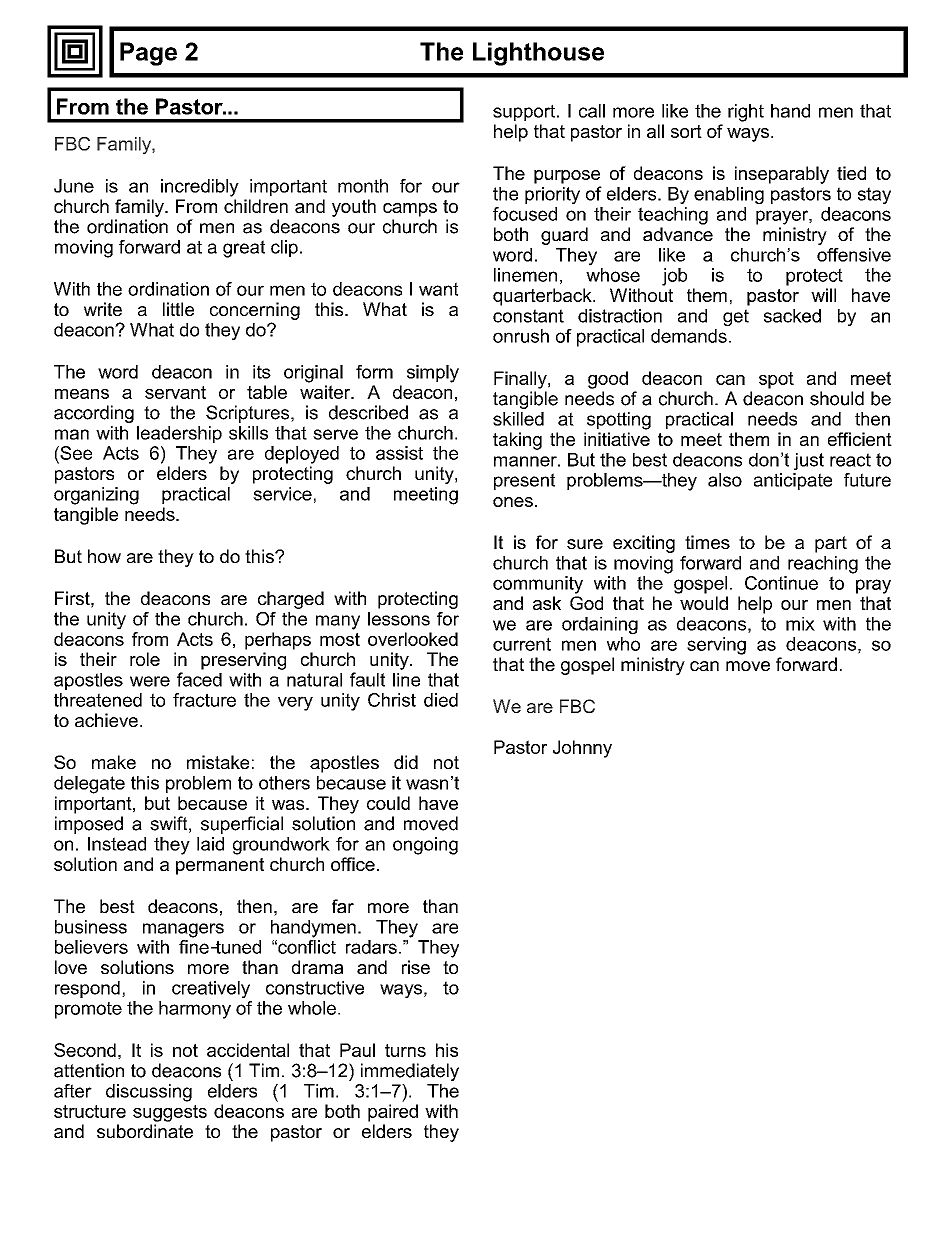  Describe the element at coordinates (781, 583) in the document. I see `Continue` at that location.
